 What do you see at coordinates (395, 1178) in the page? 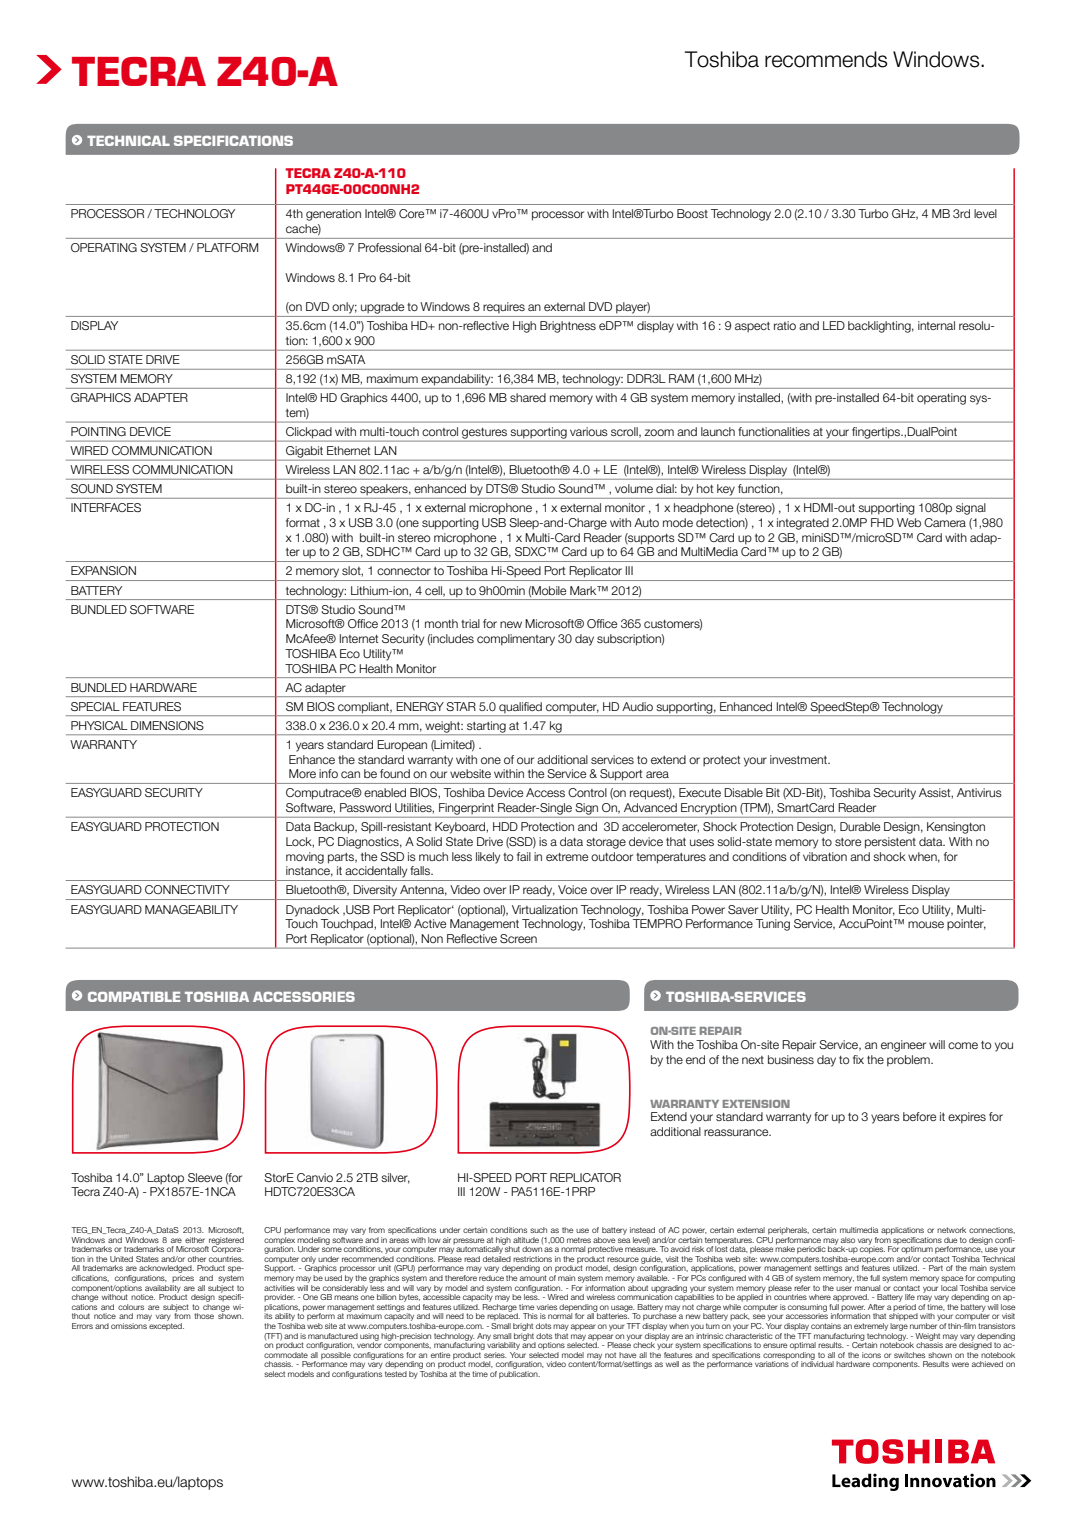
I see `silver` at bounding box center [395, 1178].
